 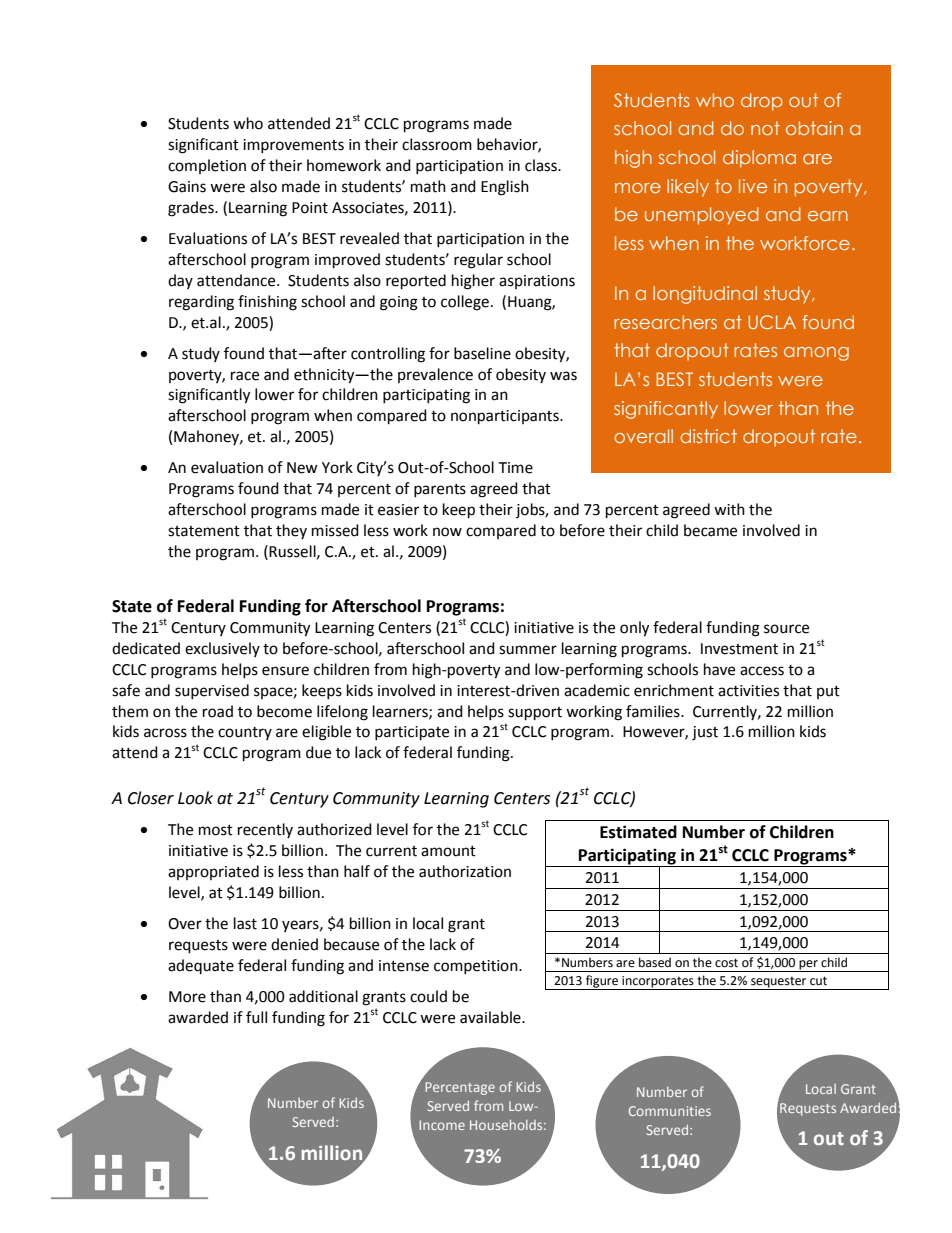 I want to click on exclusively, so click(x=222, y=649).
